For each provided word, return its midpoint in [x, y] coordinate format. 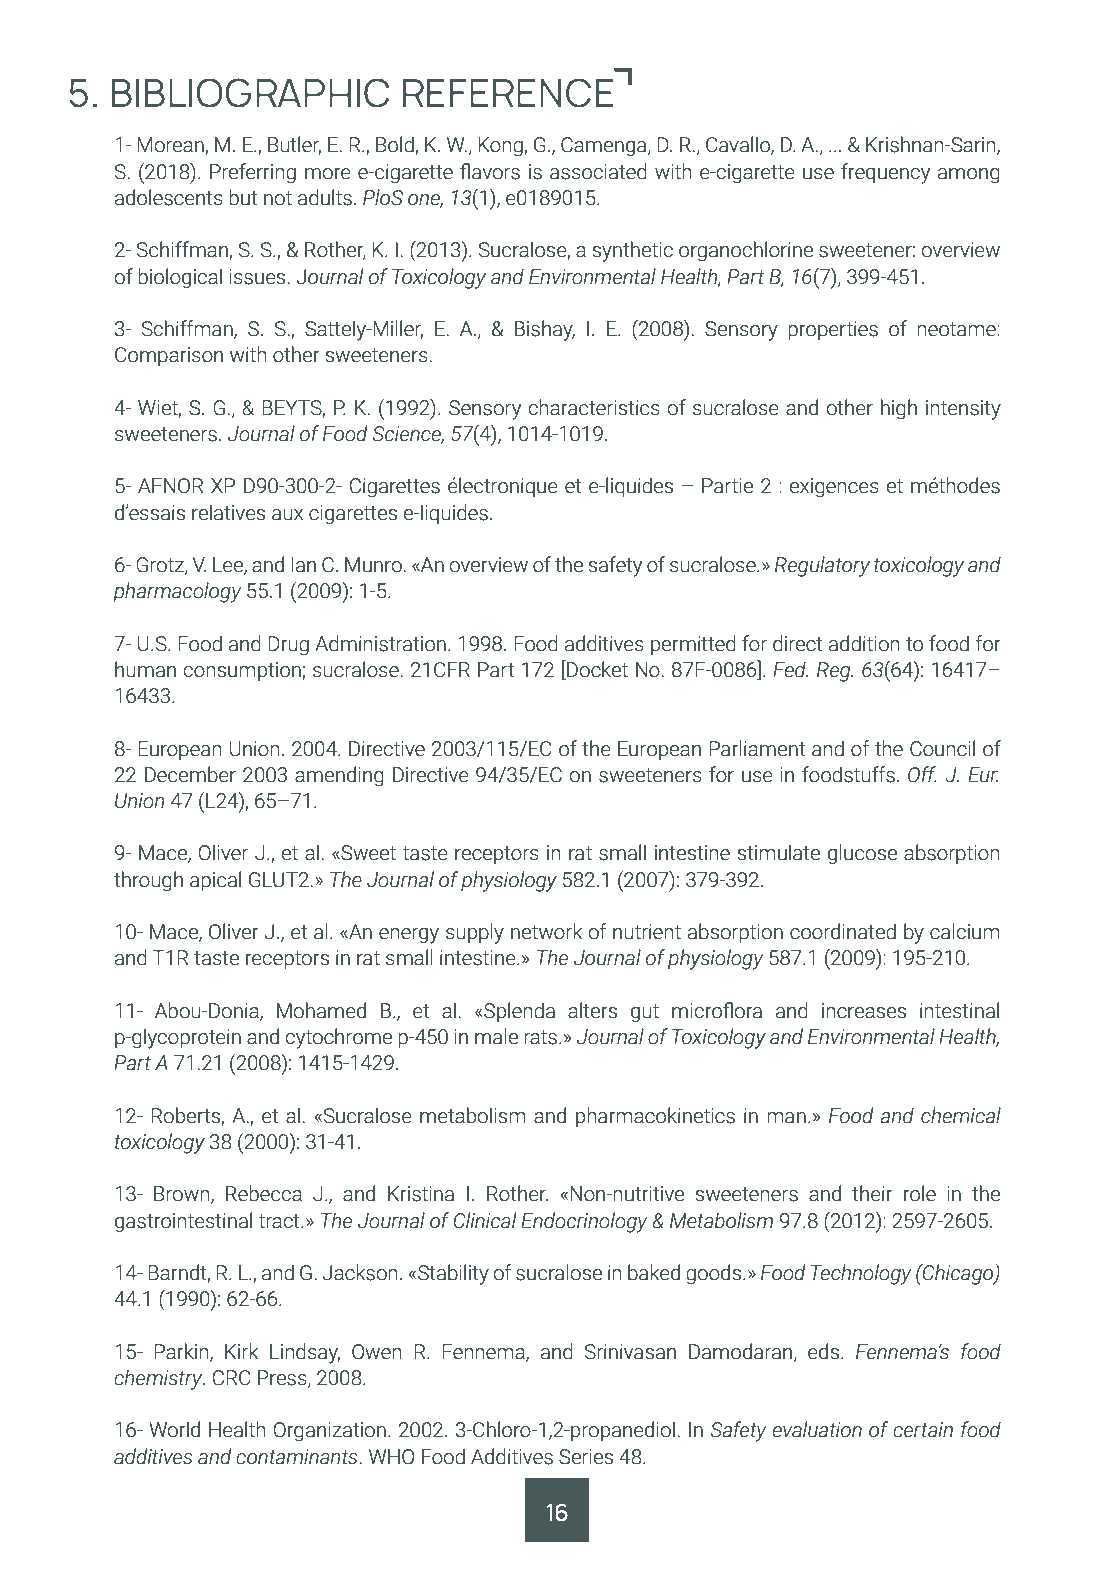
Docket [596, 670]
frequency [885, 173]
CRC [232, 1378]
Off [922, 774]
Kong [500, 146]
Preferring [253, 173]
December [190, 774]
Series [586, 1457]
